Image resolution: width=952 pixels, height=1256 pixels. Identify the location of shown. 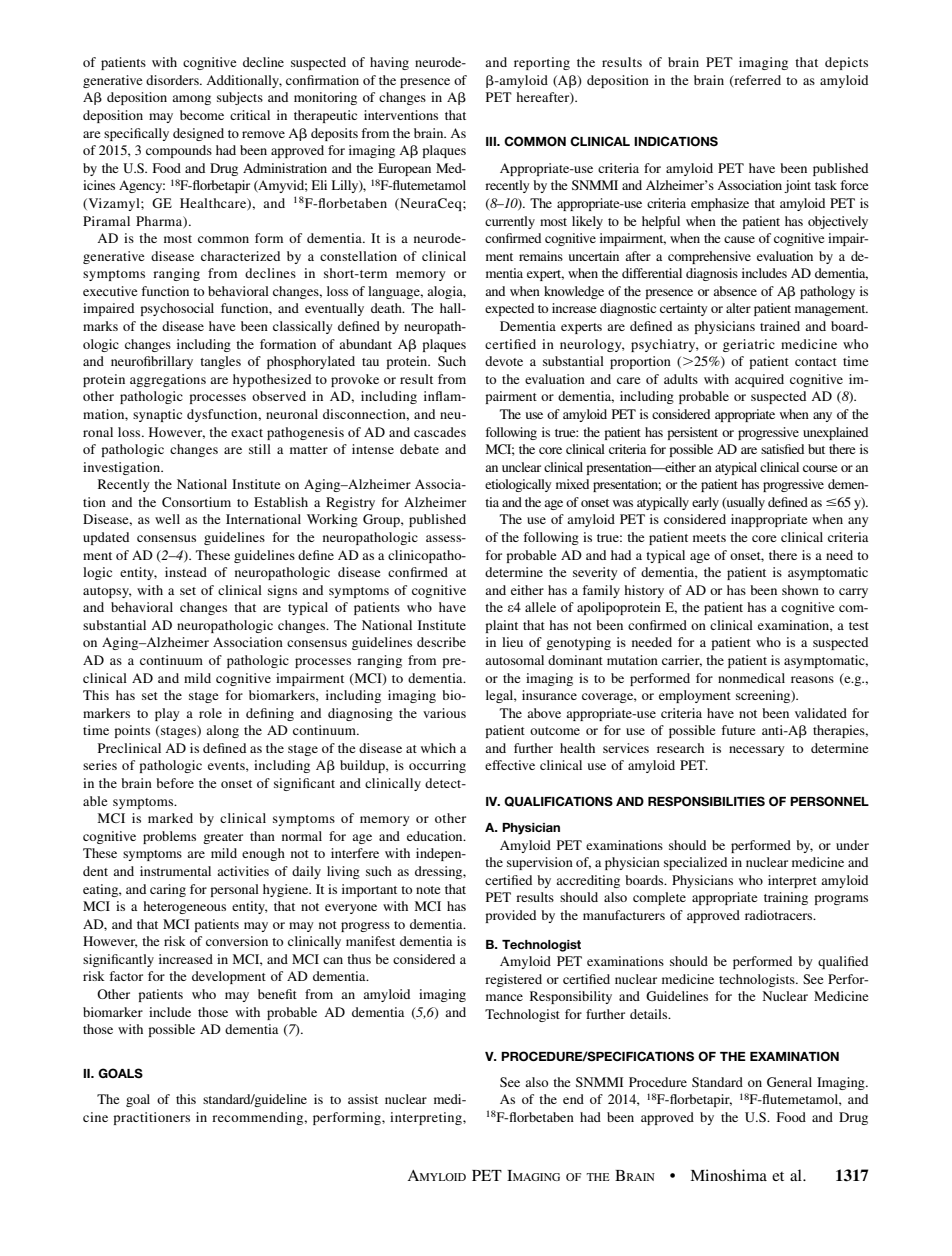
(800, 590).
